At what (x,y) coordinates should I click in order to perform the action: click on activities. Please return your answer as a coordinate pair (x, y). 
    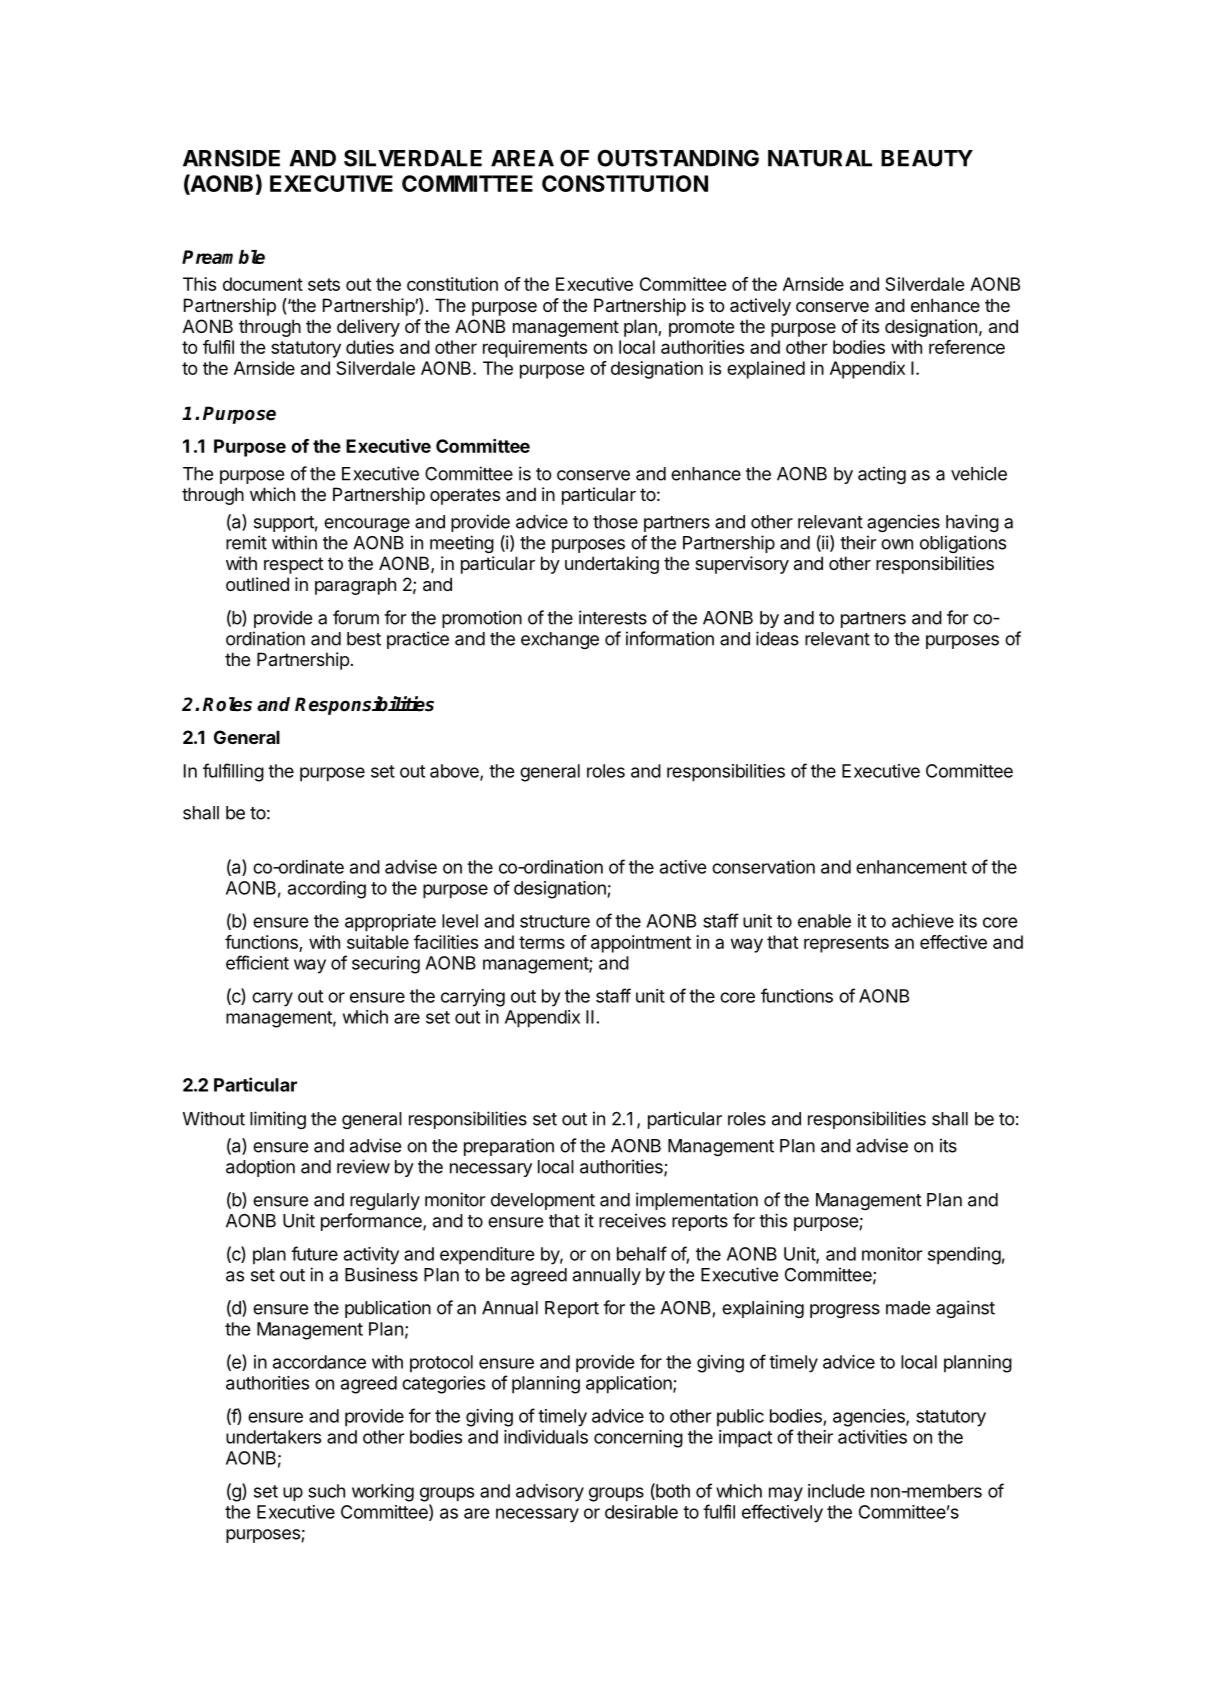
    Looking at the image, I should click on (872, 1437).
